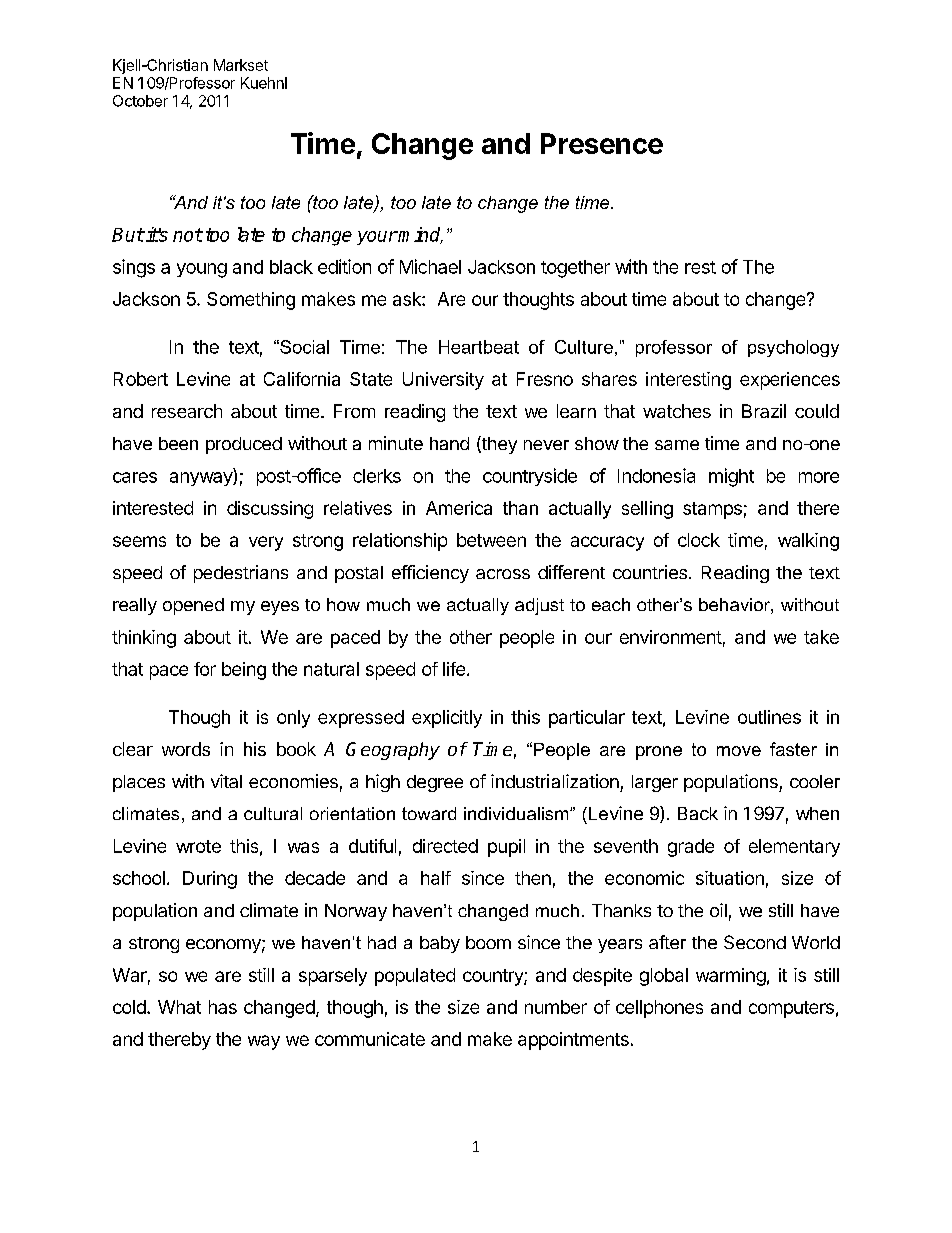  What do you see at coordinates (447, 719) in the screenshot?
I see `explicitly` at bounding box center [447, 719].
